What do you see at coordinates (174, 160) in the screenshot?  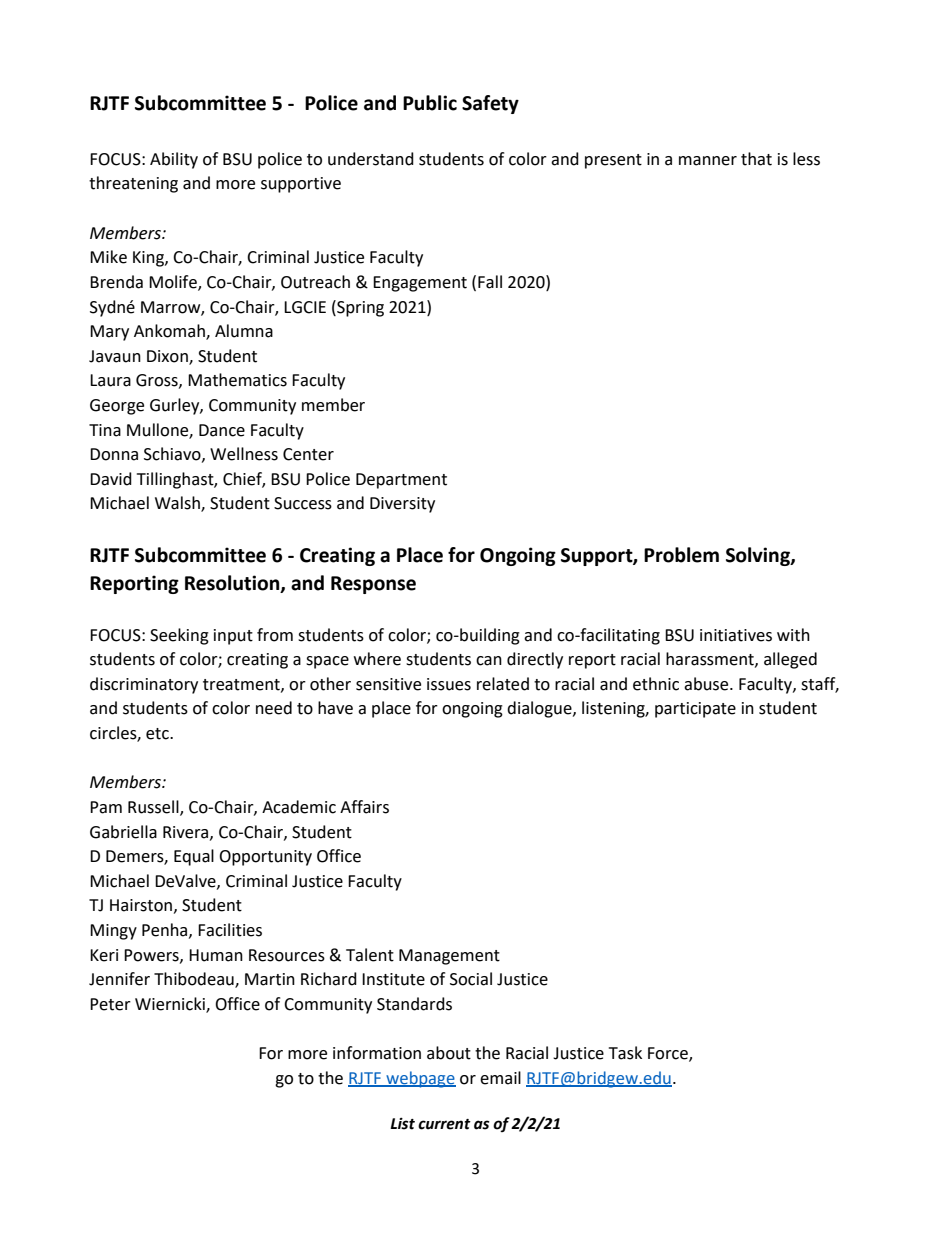 I see `Ability` at bounding box center [174, 160].
